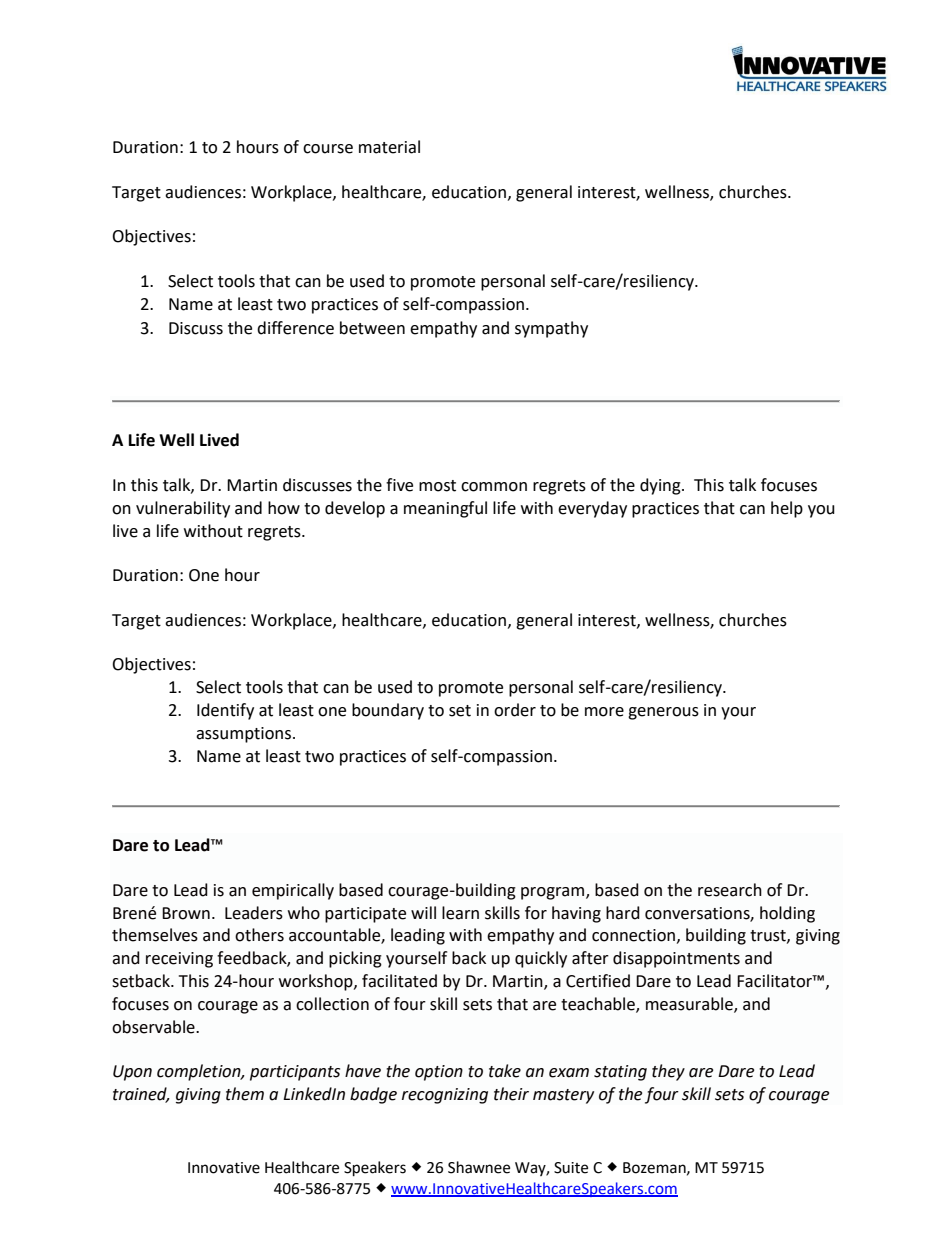 The image size is (952, 1233). What do you see at coordinates (179, 960) in the screenshot?
I see `receiving` at bounding box center [179, 960].
